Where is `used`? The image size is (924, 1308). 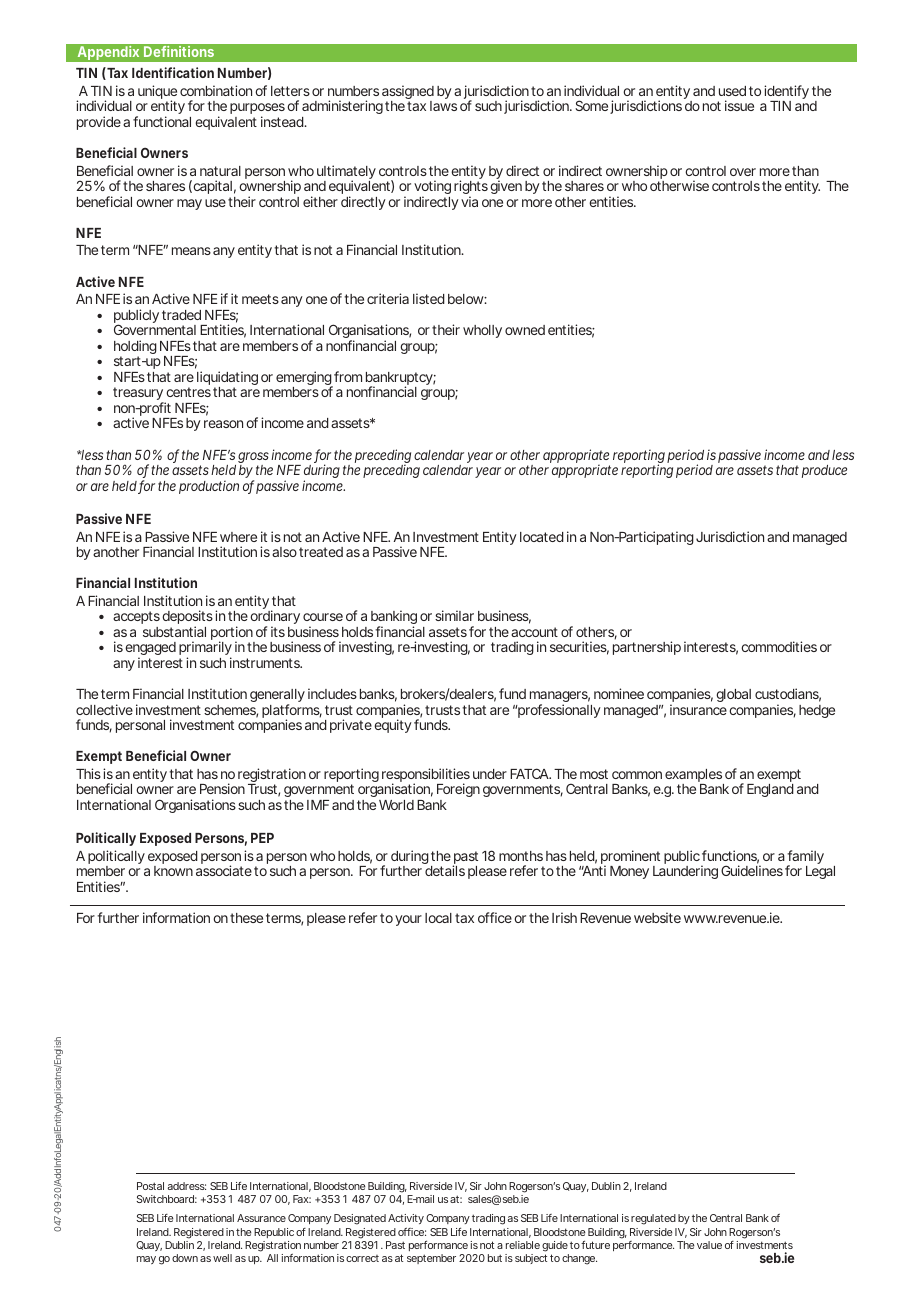
used is located at coordinates (732, 91).
